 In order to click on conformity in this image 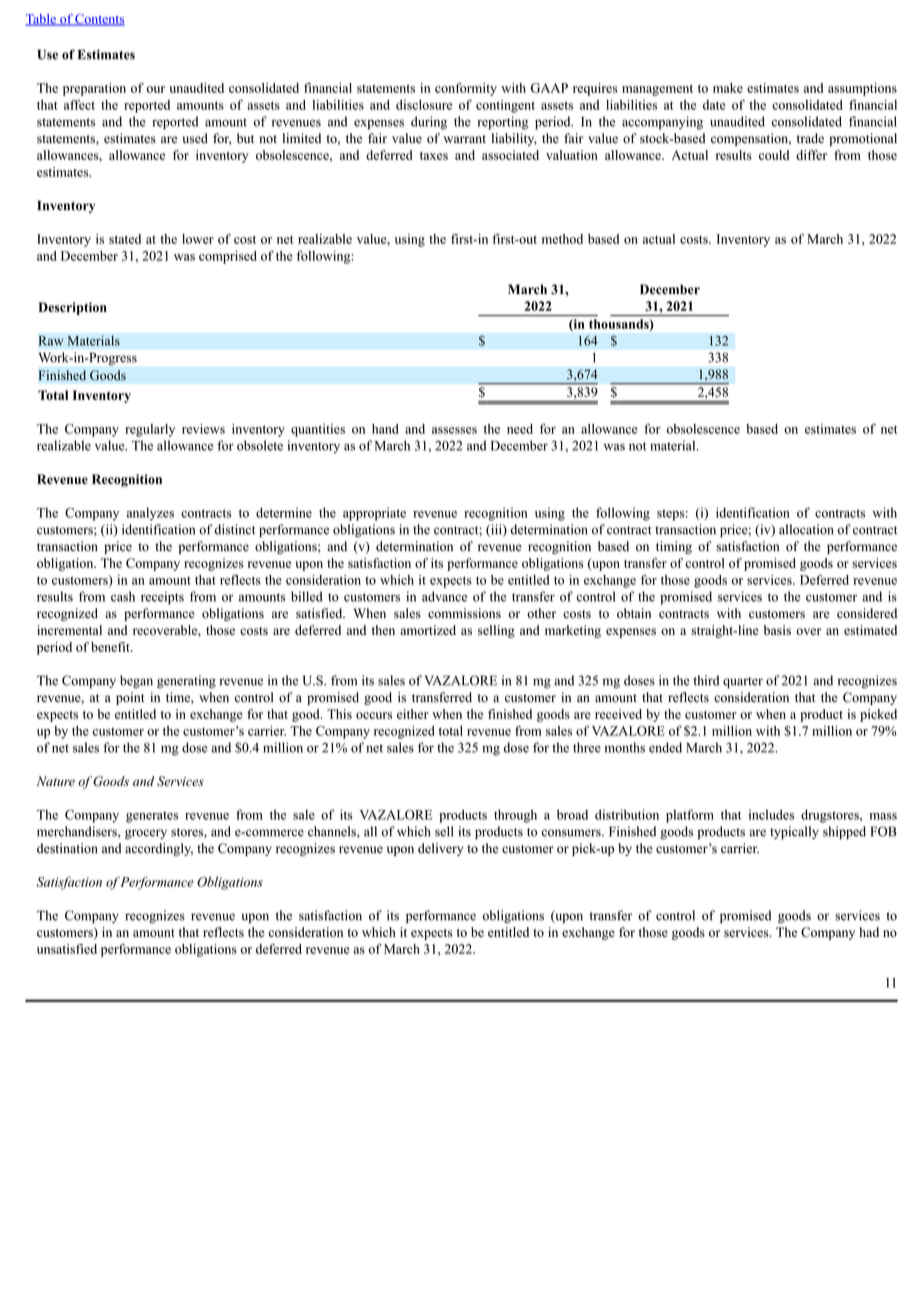, I will do `click(466, 89)`.
